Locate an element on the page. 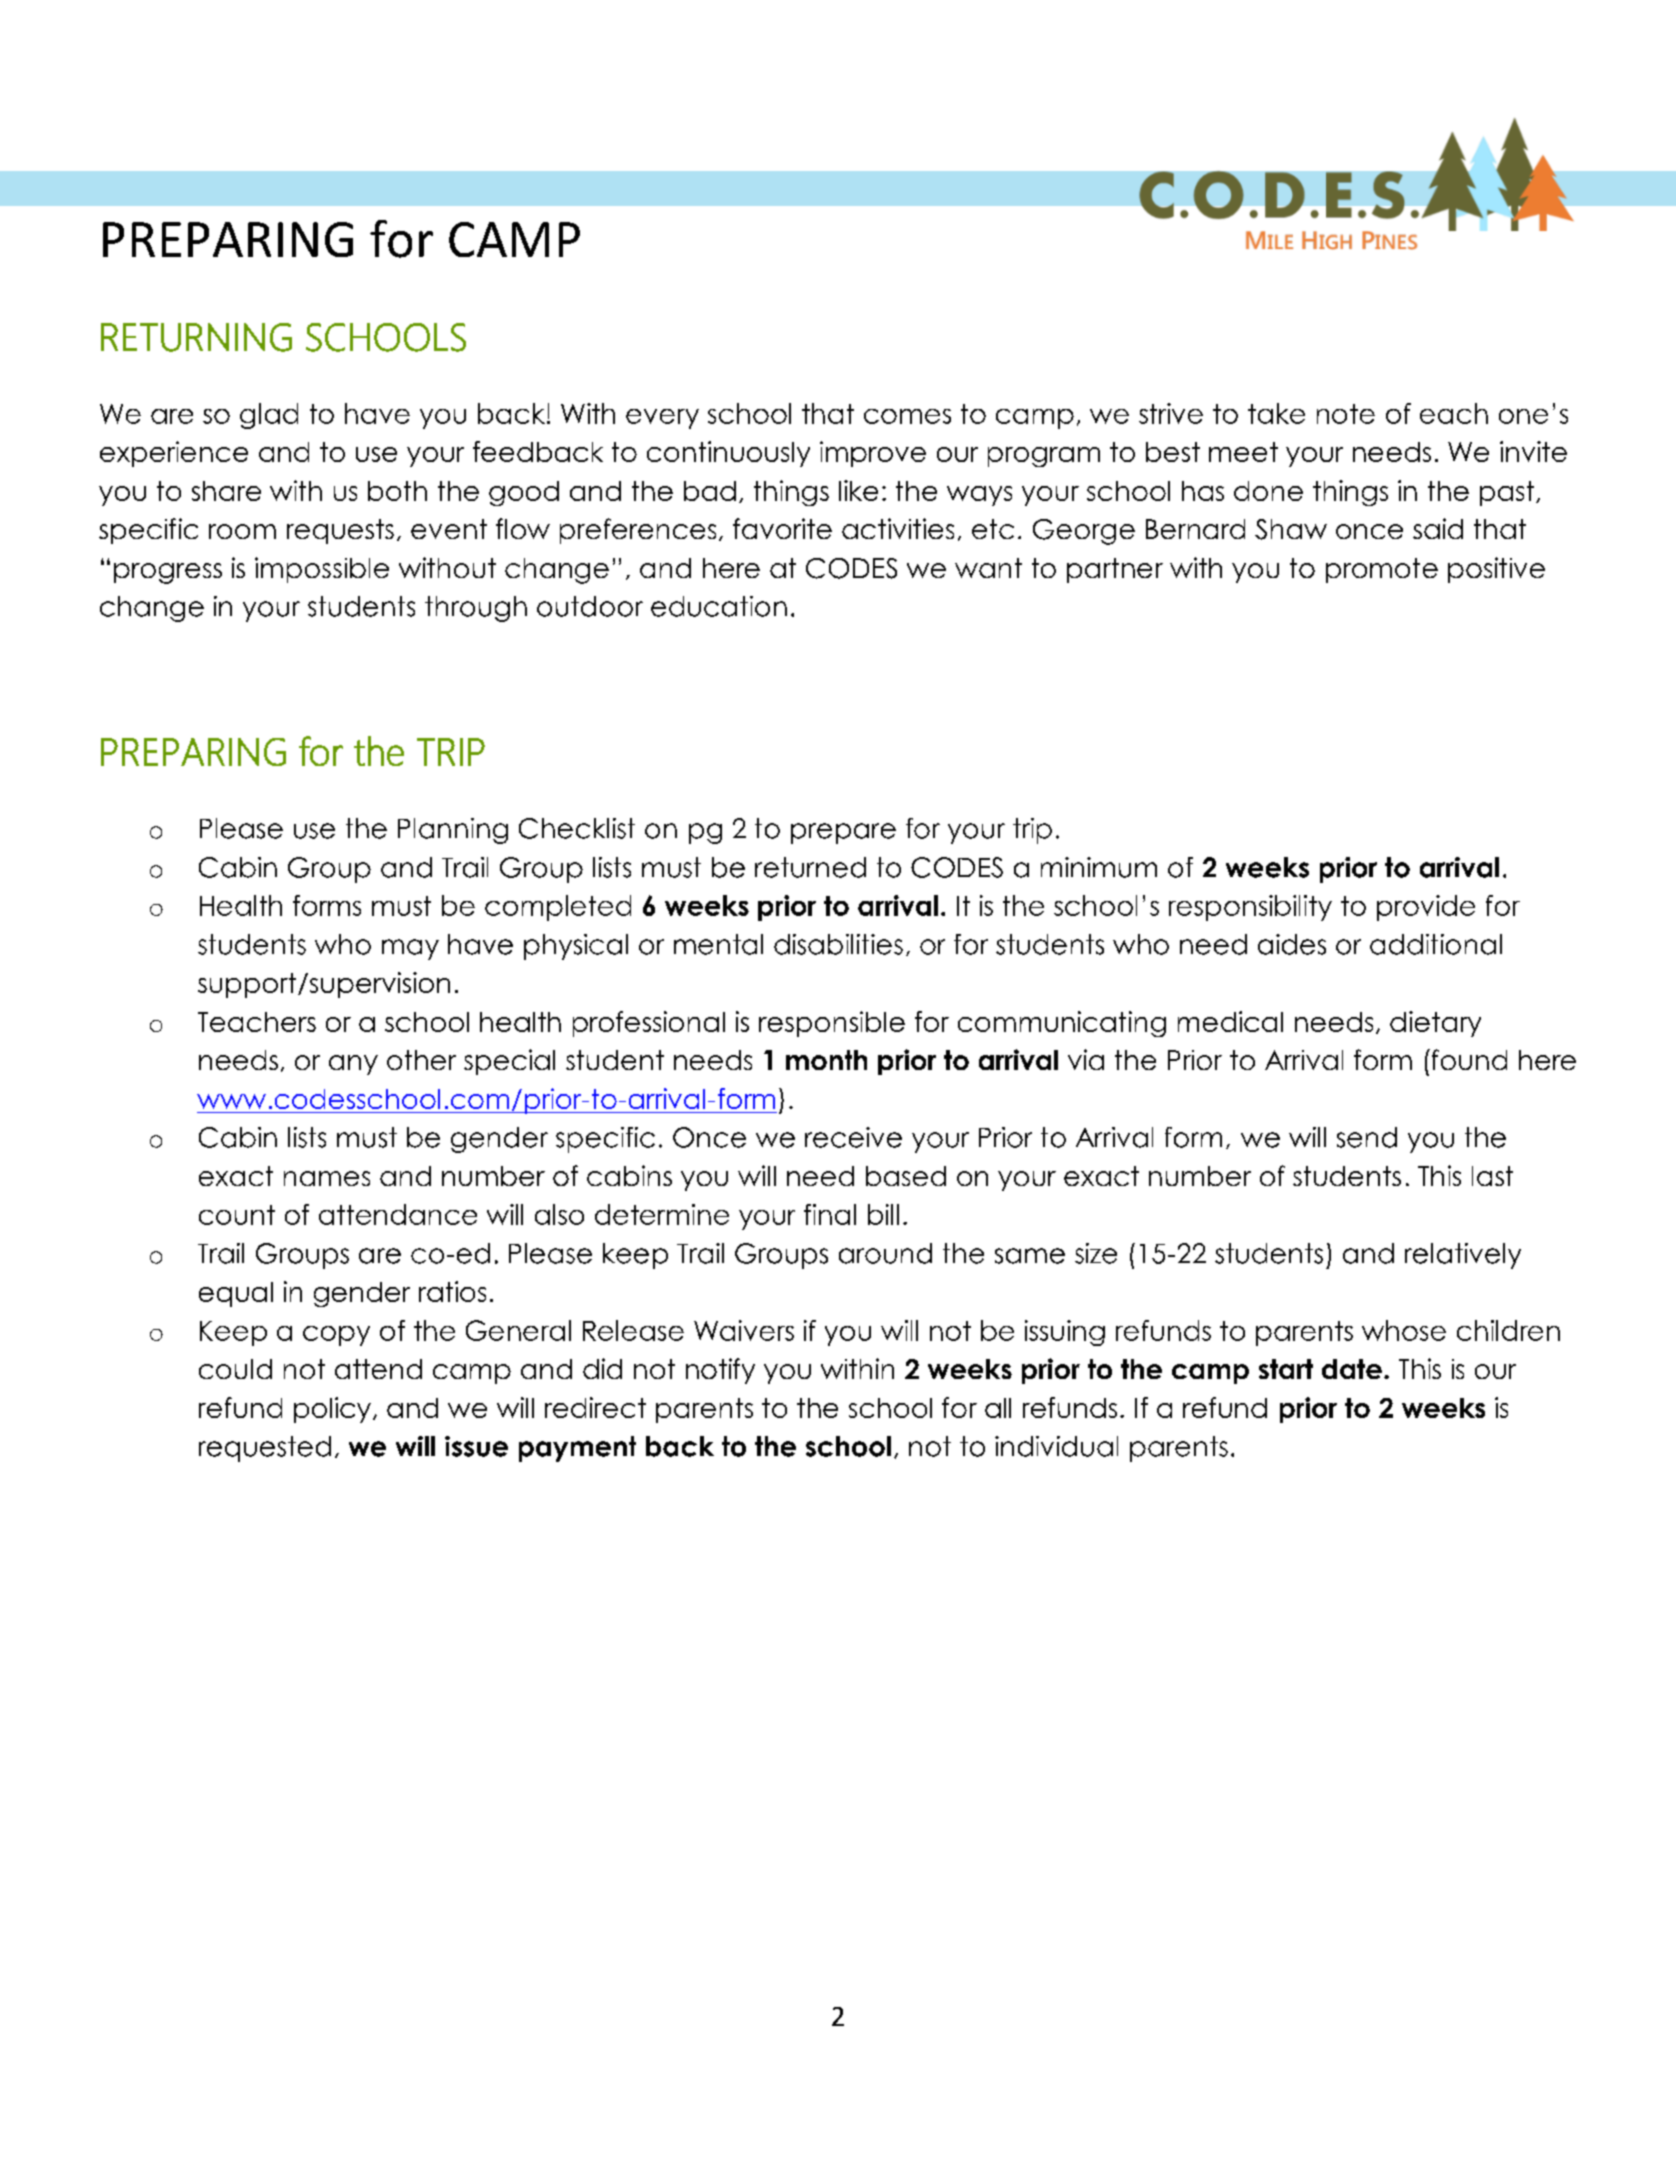  glad is located at coordinates (269, 416).
